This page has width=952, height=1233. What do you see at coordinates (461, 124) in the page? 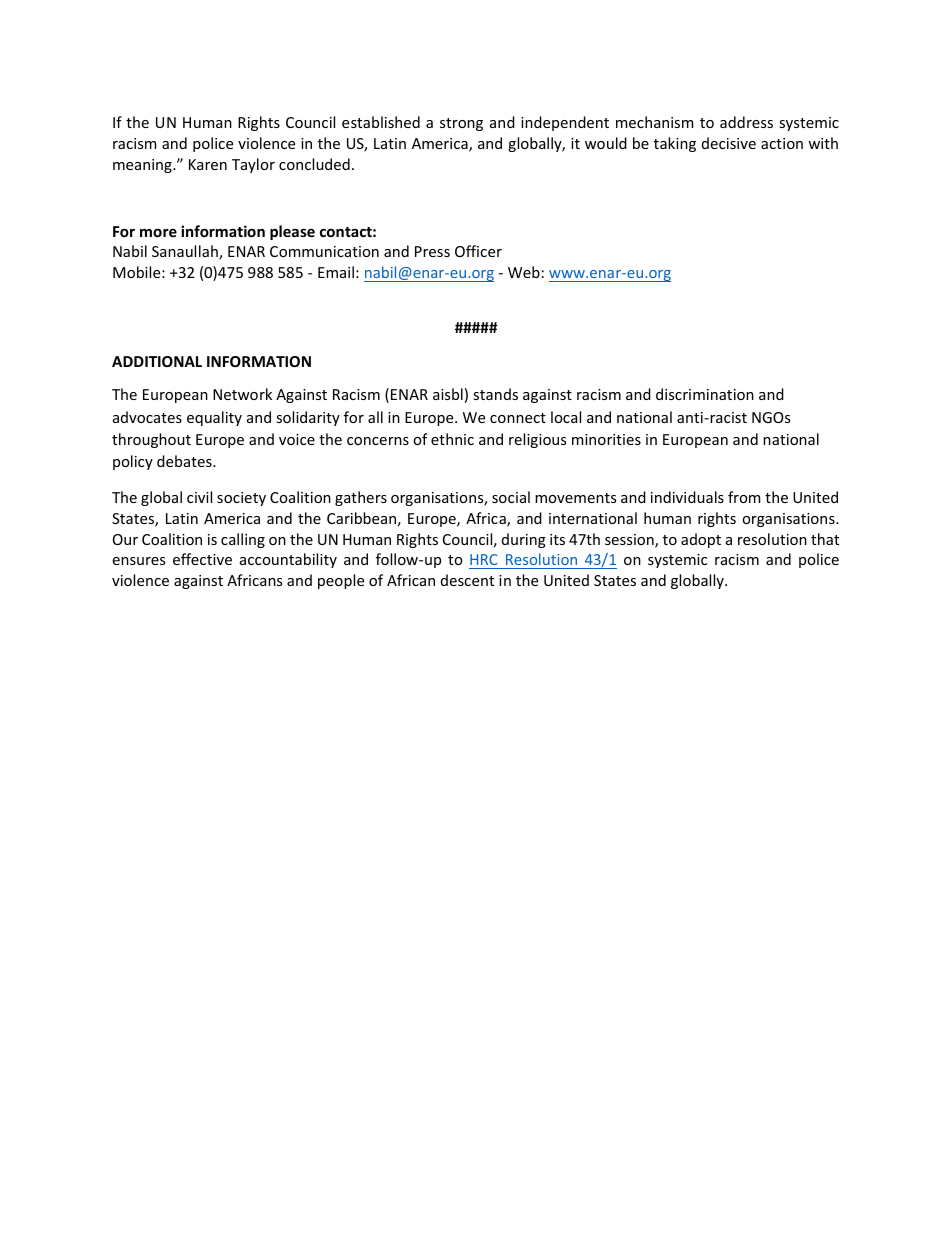
I see `strong` at bounding box center [461, 124].
